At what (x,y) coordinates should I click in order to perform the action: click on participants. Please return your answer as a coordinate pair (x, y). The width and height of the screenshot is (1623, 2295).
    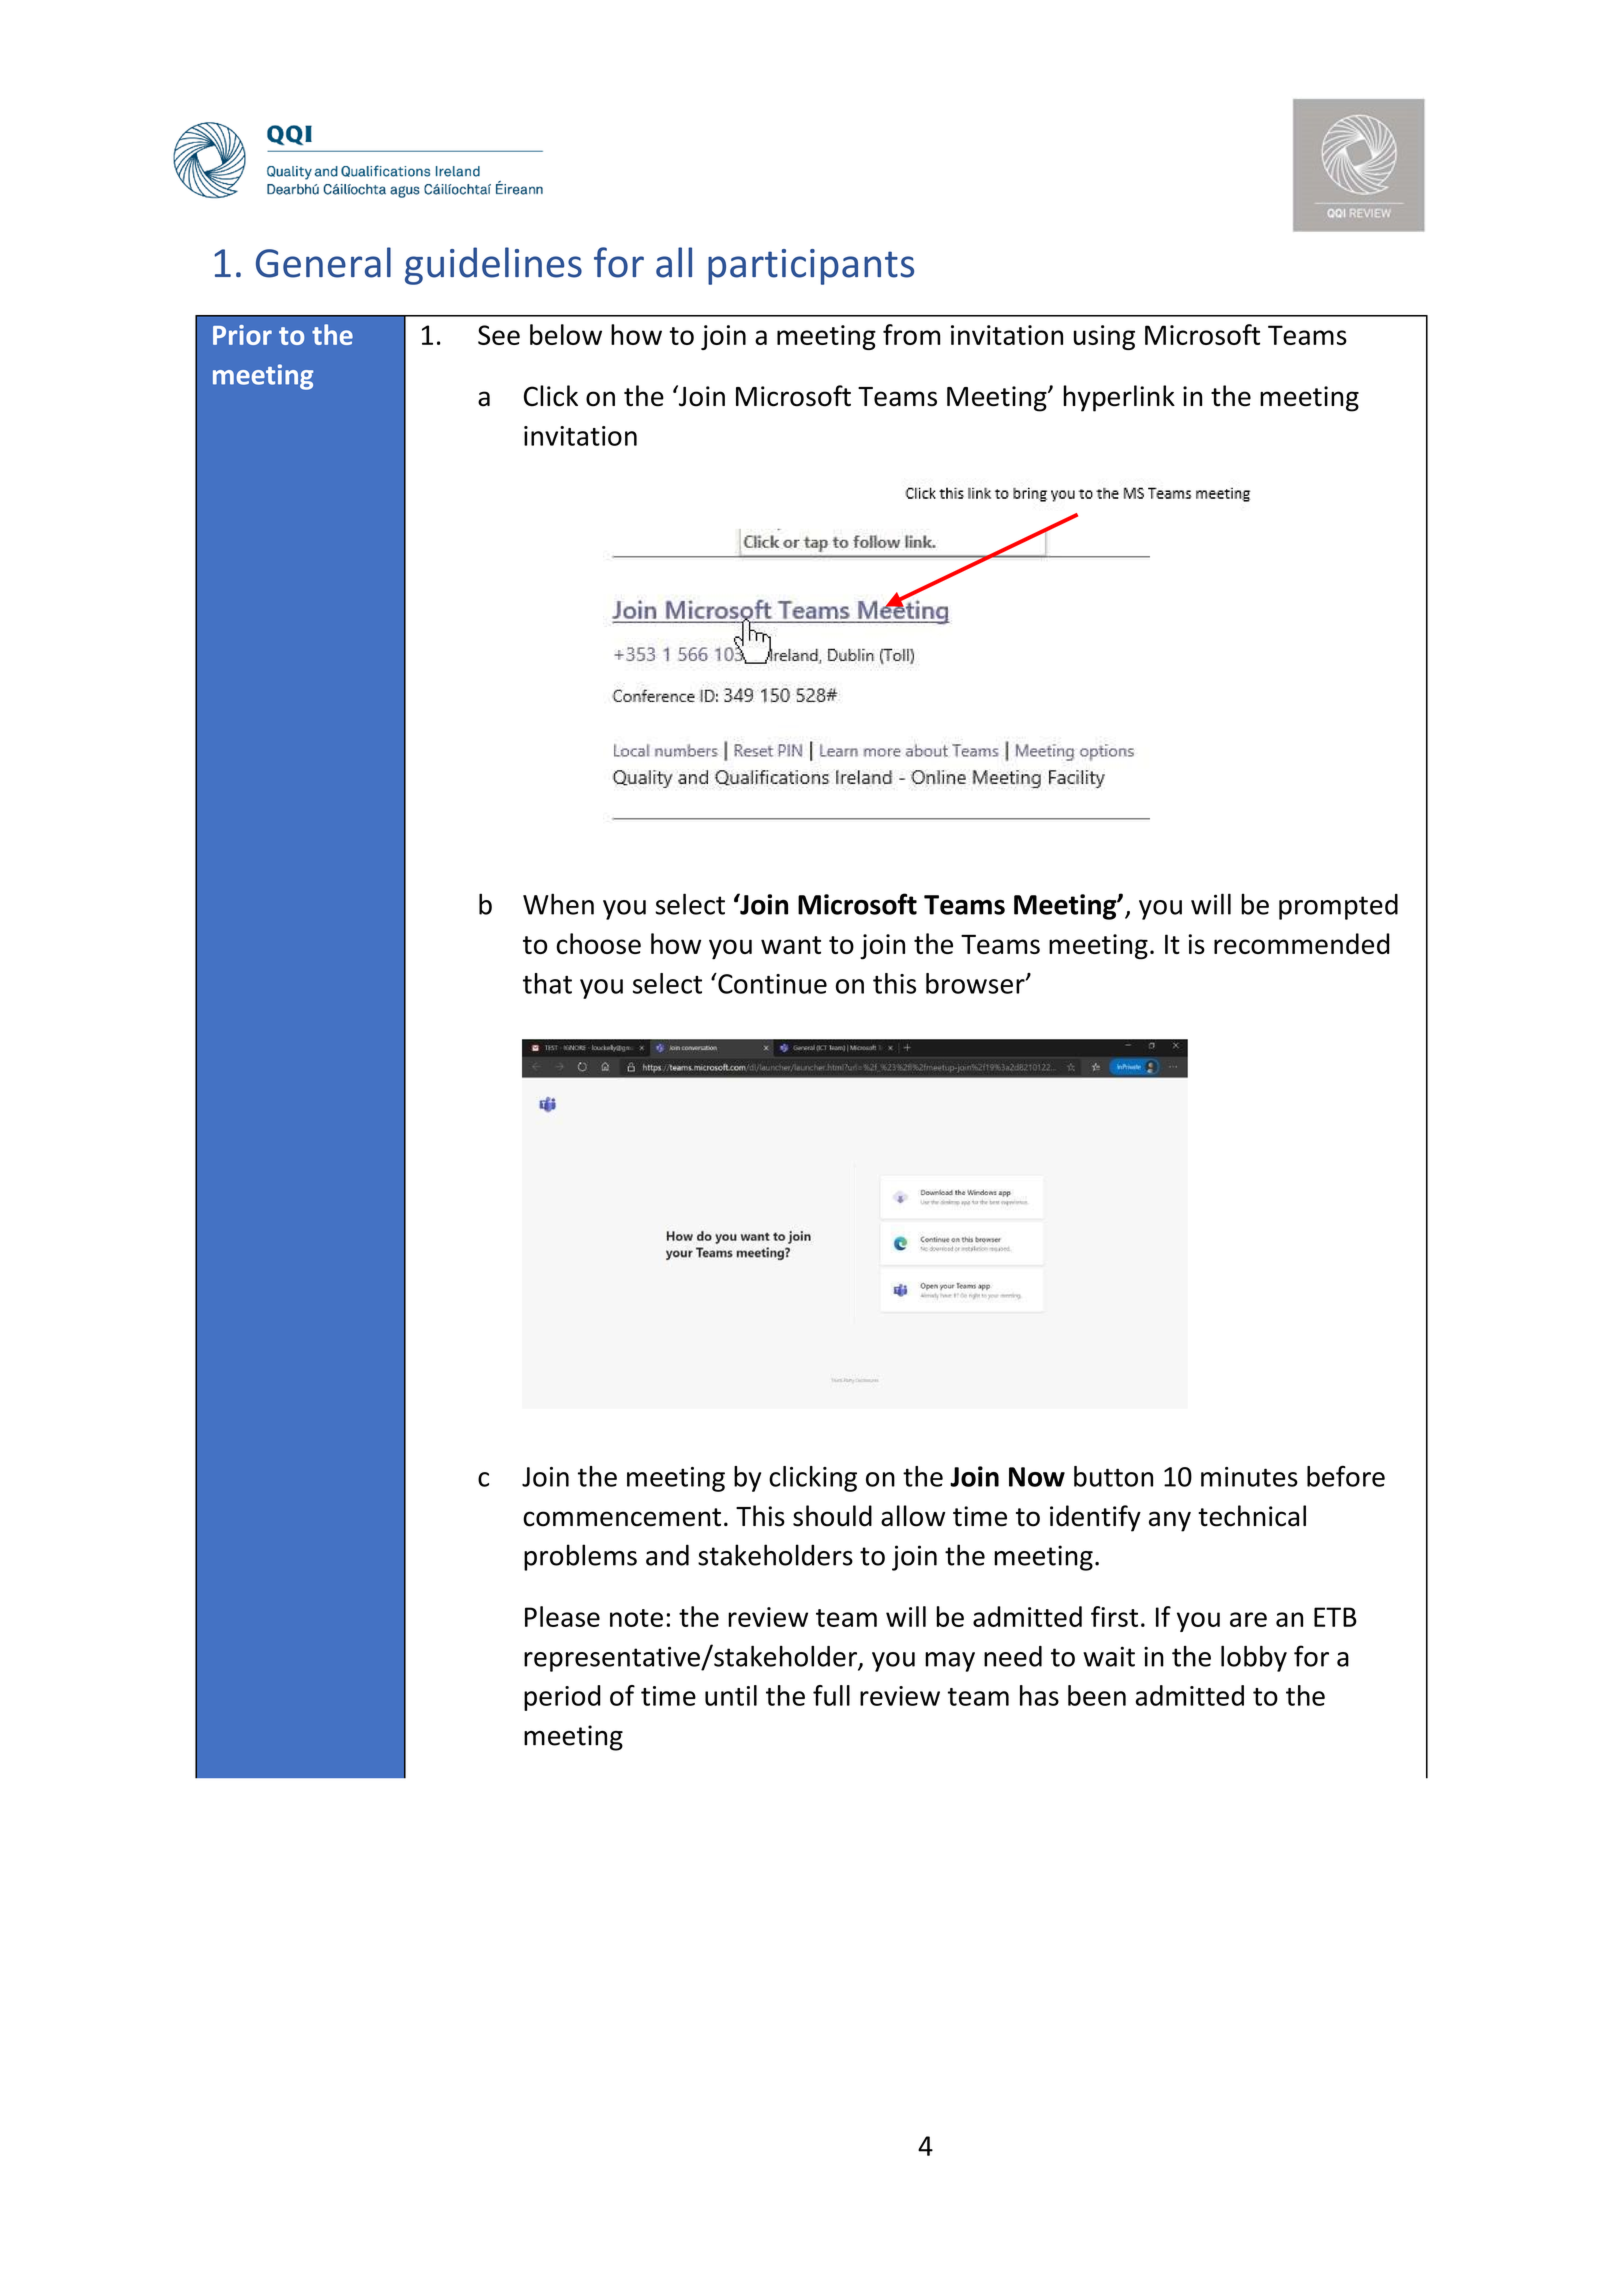
    Looking at the image, I should click on (811, 267).
